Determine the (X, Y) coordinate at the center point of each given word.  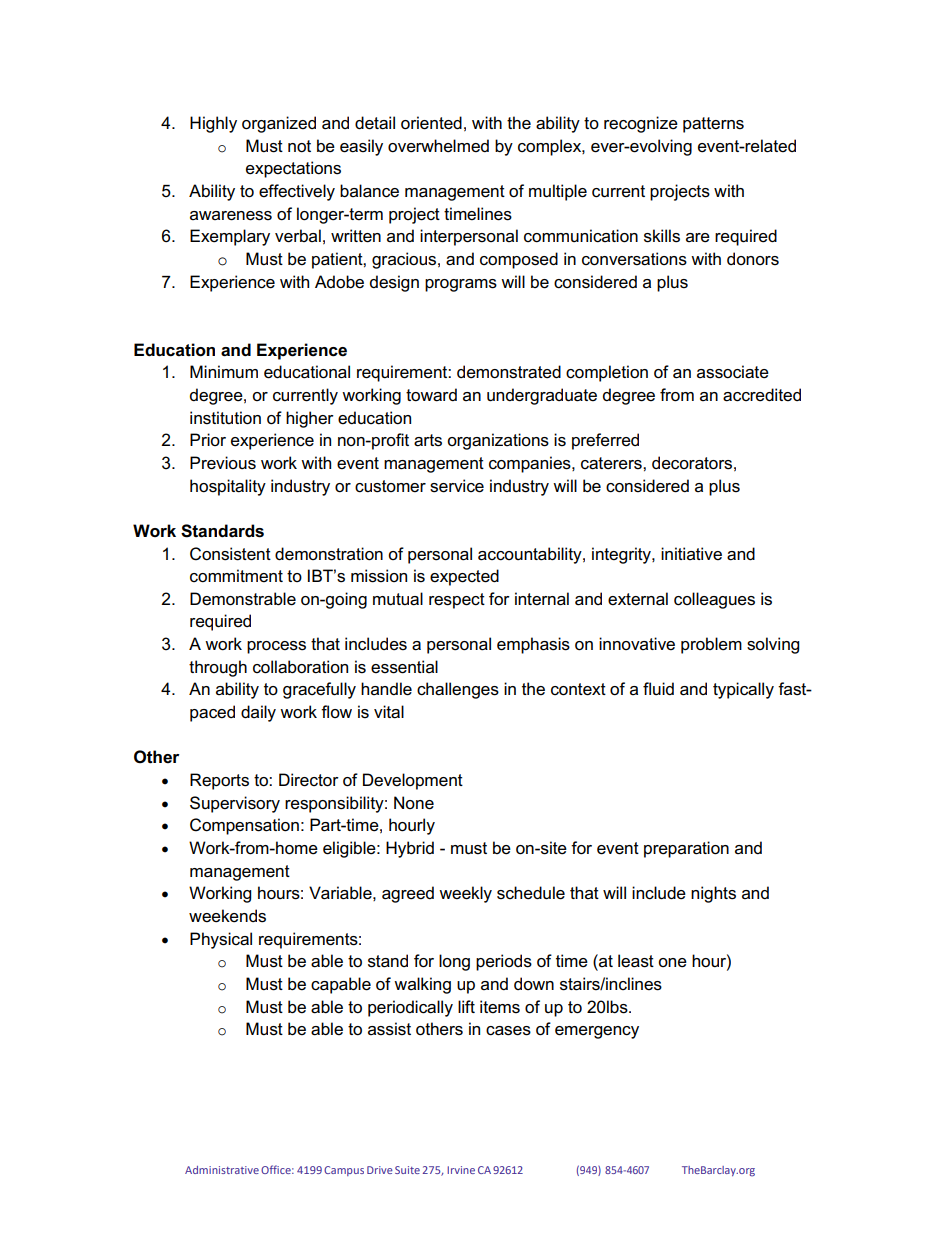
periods (504, 962)
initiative (691, 554)
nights (713, 894)
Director (309, 780)
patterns (713, 125)
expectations (293, 169)
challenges (458, 690)
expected (464, 577)
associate (733, 372)
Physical (221, 940)
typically (743, 690)
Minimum (224, 371)
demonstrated (509, 372)
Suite (407, 1170)
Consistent (230, 554)
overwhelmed (438, 146)
